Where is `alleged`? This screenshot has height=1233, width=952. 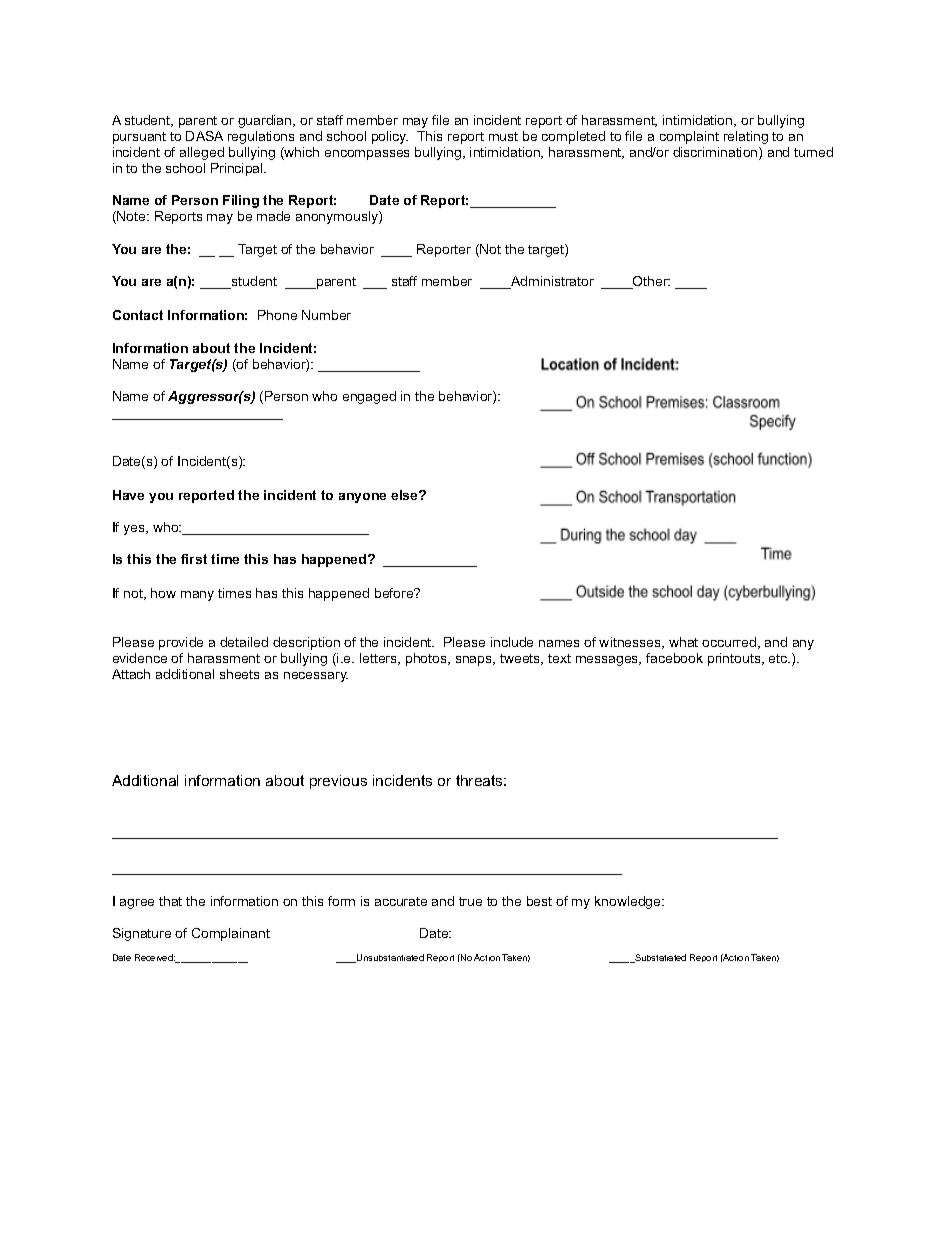
alleged is located at coordinates (202, 153).
